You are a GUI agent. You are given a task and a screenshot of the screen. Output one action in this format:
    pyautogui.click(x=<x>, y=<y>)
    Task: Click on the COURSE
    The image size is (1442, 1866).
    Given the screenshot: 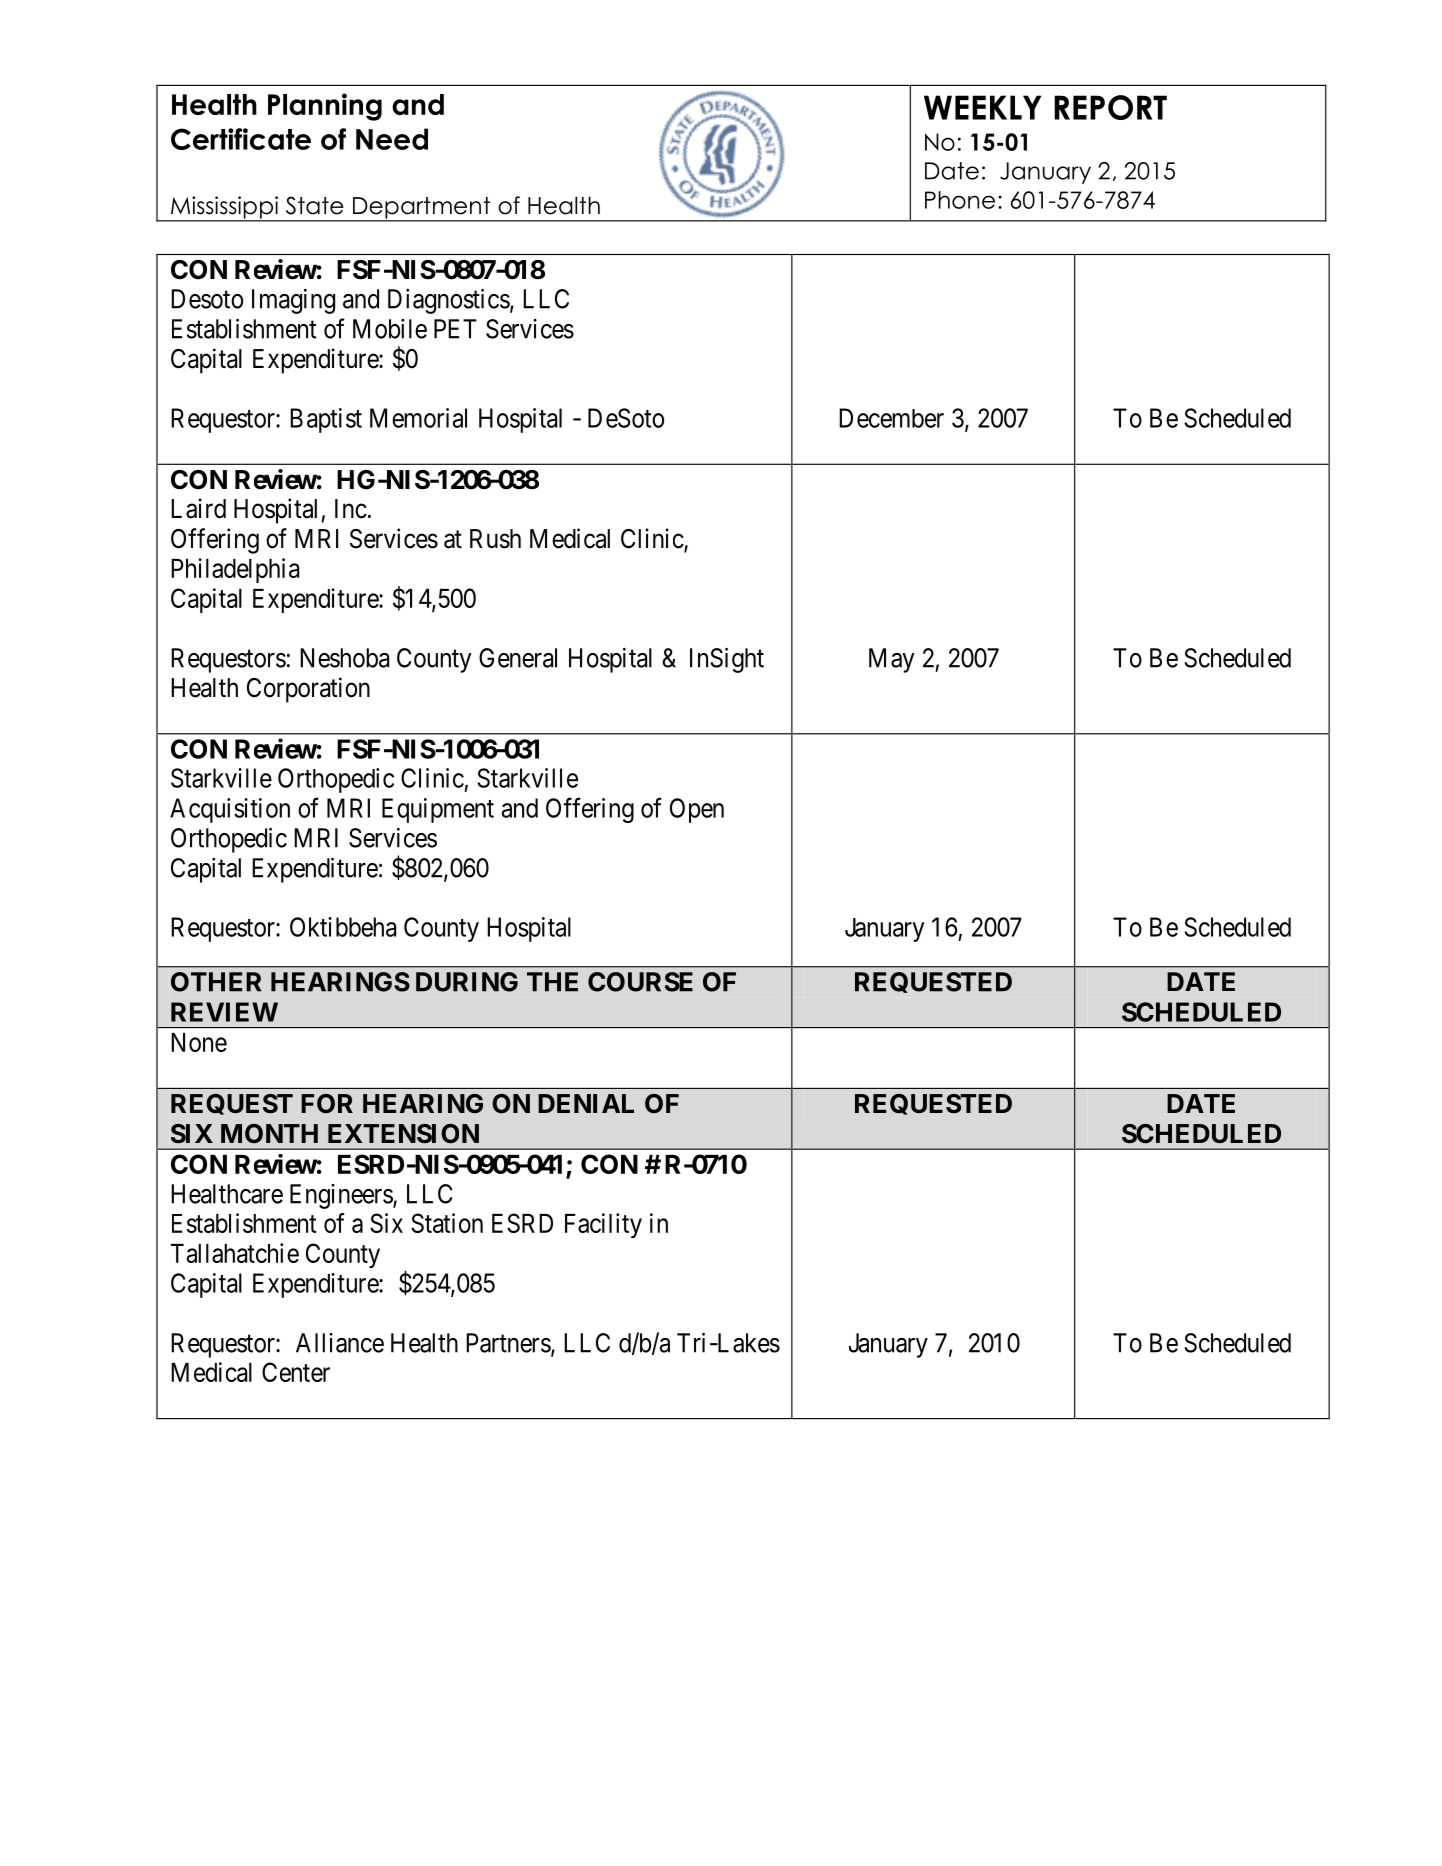 What is the action you would take?
    pyautogui.click(x=640, y=982)
